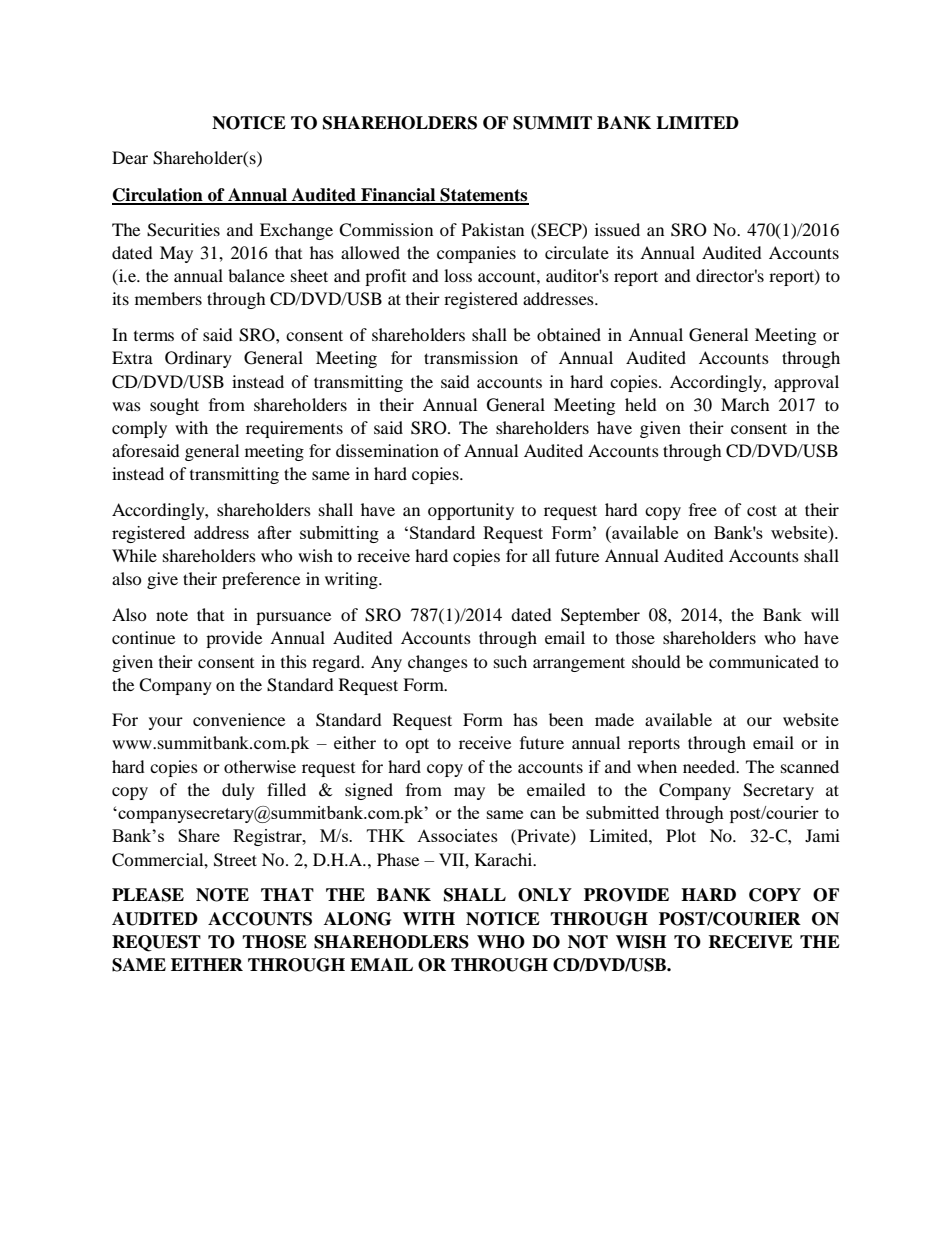 The image size is (952, 1233). I want to click on opportunity, so click(471, 511).
